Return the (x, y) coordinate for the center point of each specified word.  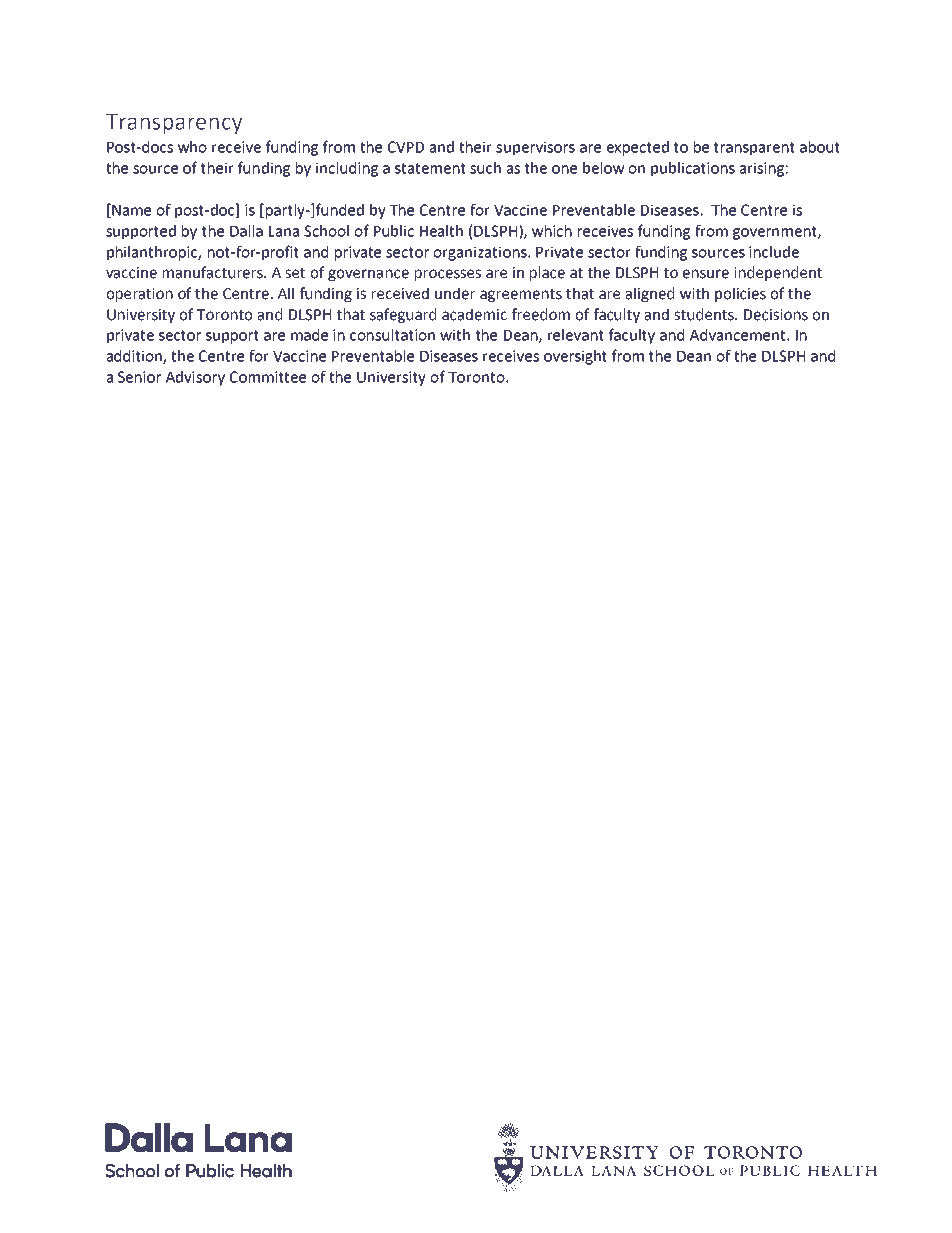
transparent (754, 149)
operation (139, 295)
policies (740, 294)
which (552, 231)
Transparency (174, 124)
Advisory (195, 378)
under (455, 293)
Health (441, 231)
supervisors (535, 148)
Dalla (246, 231)
